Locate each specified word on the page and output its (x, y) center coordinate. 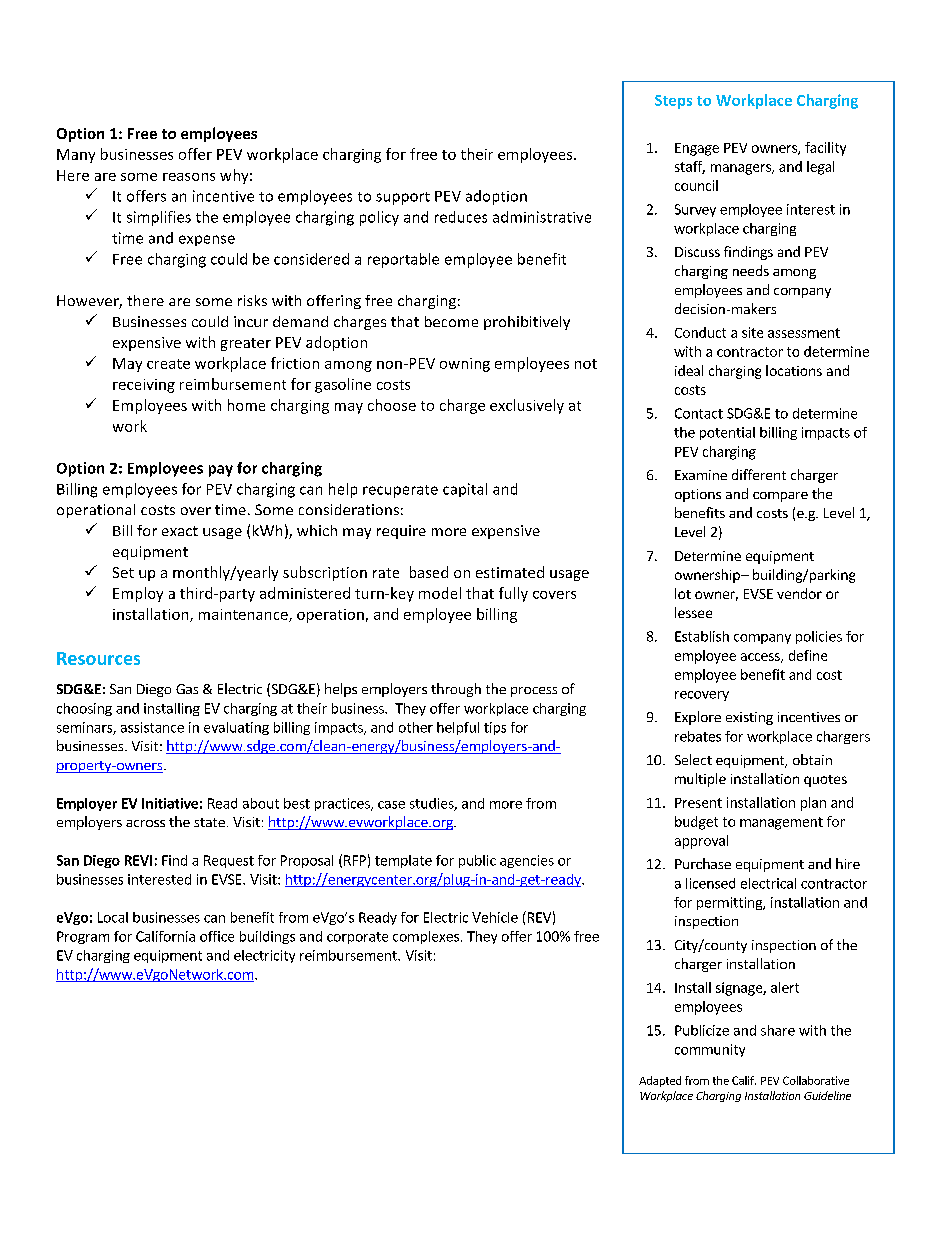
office (217, 936)
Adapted (660, 1081)
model (440, 593)
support (403, 198)
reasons (189, 177)
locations (794, 370)
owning (465, 365)
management (781, 823)
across (145, 823)
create (168, 364)
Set (123, 572)
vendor (799, 593)
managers (742, 169)
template (403, 861)
